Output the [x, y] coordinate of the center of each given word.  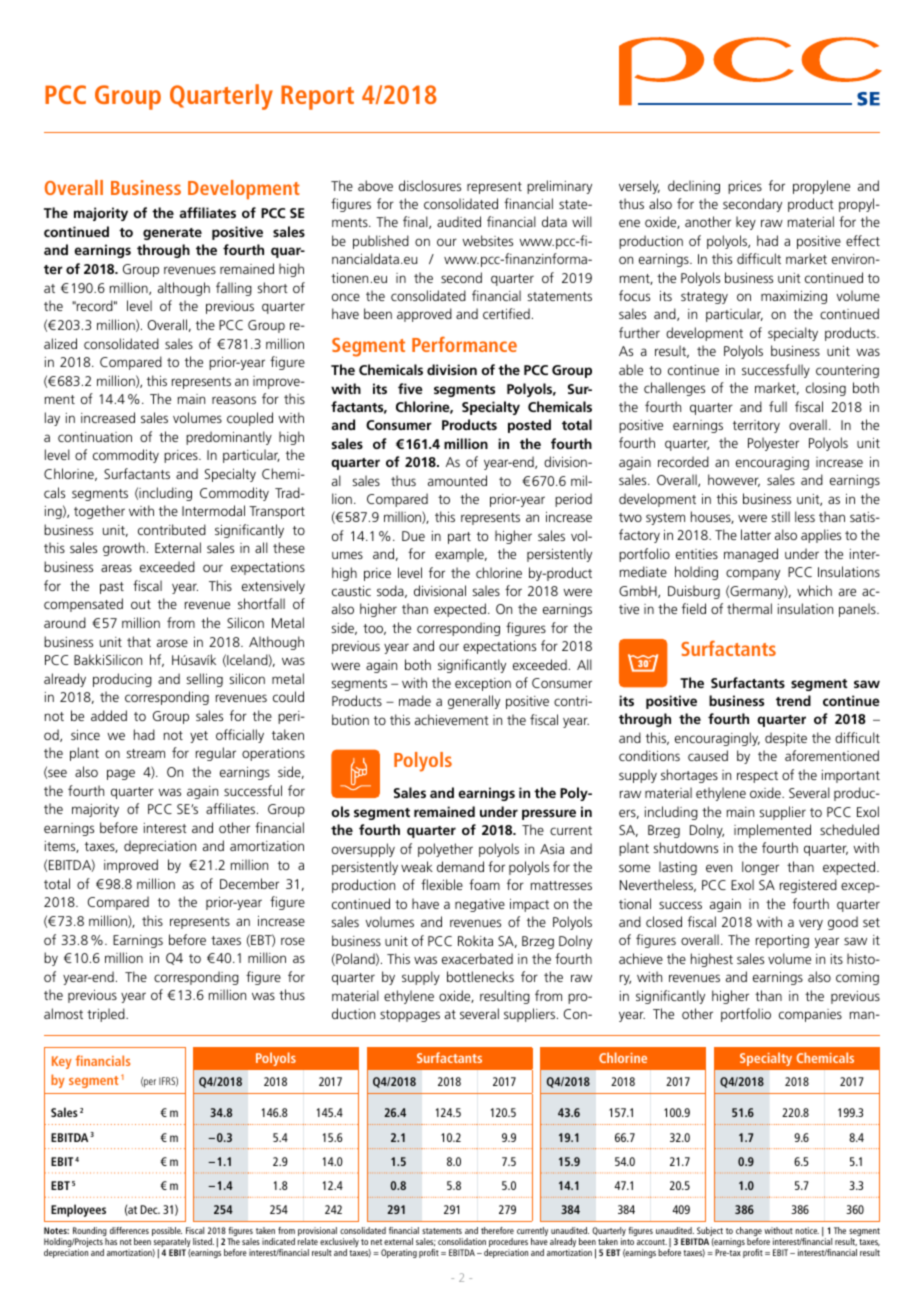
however [734, 480]
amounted [457, 480]
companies [810, 1015]
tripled [107, 1015]
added [109, 715]
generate [172, 234]
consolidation [462, 1241]
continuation [95, 437]
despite [786, 739]
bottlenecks [480, 976]
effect [863, 240]
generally [474, 702]
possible [167, 1231]
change [749, 1233]
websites [487, 240]
